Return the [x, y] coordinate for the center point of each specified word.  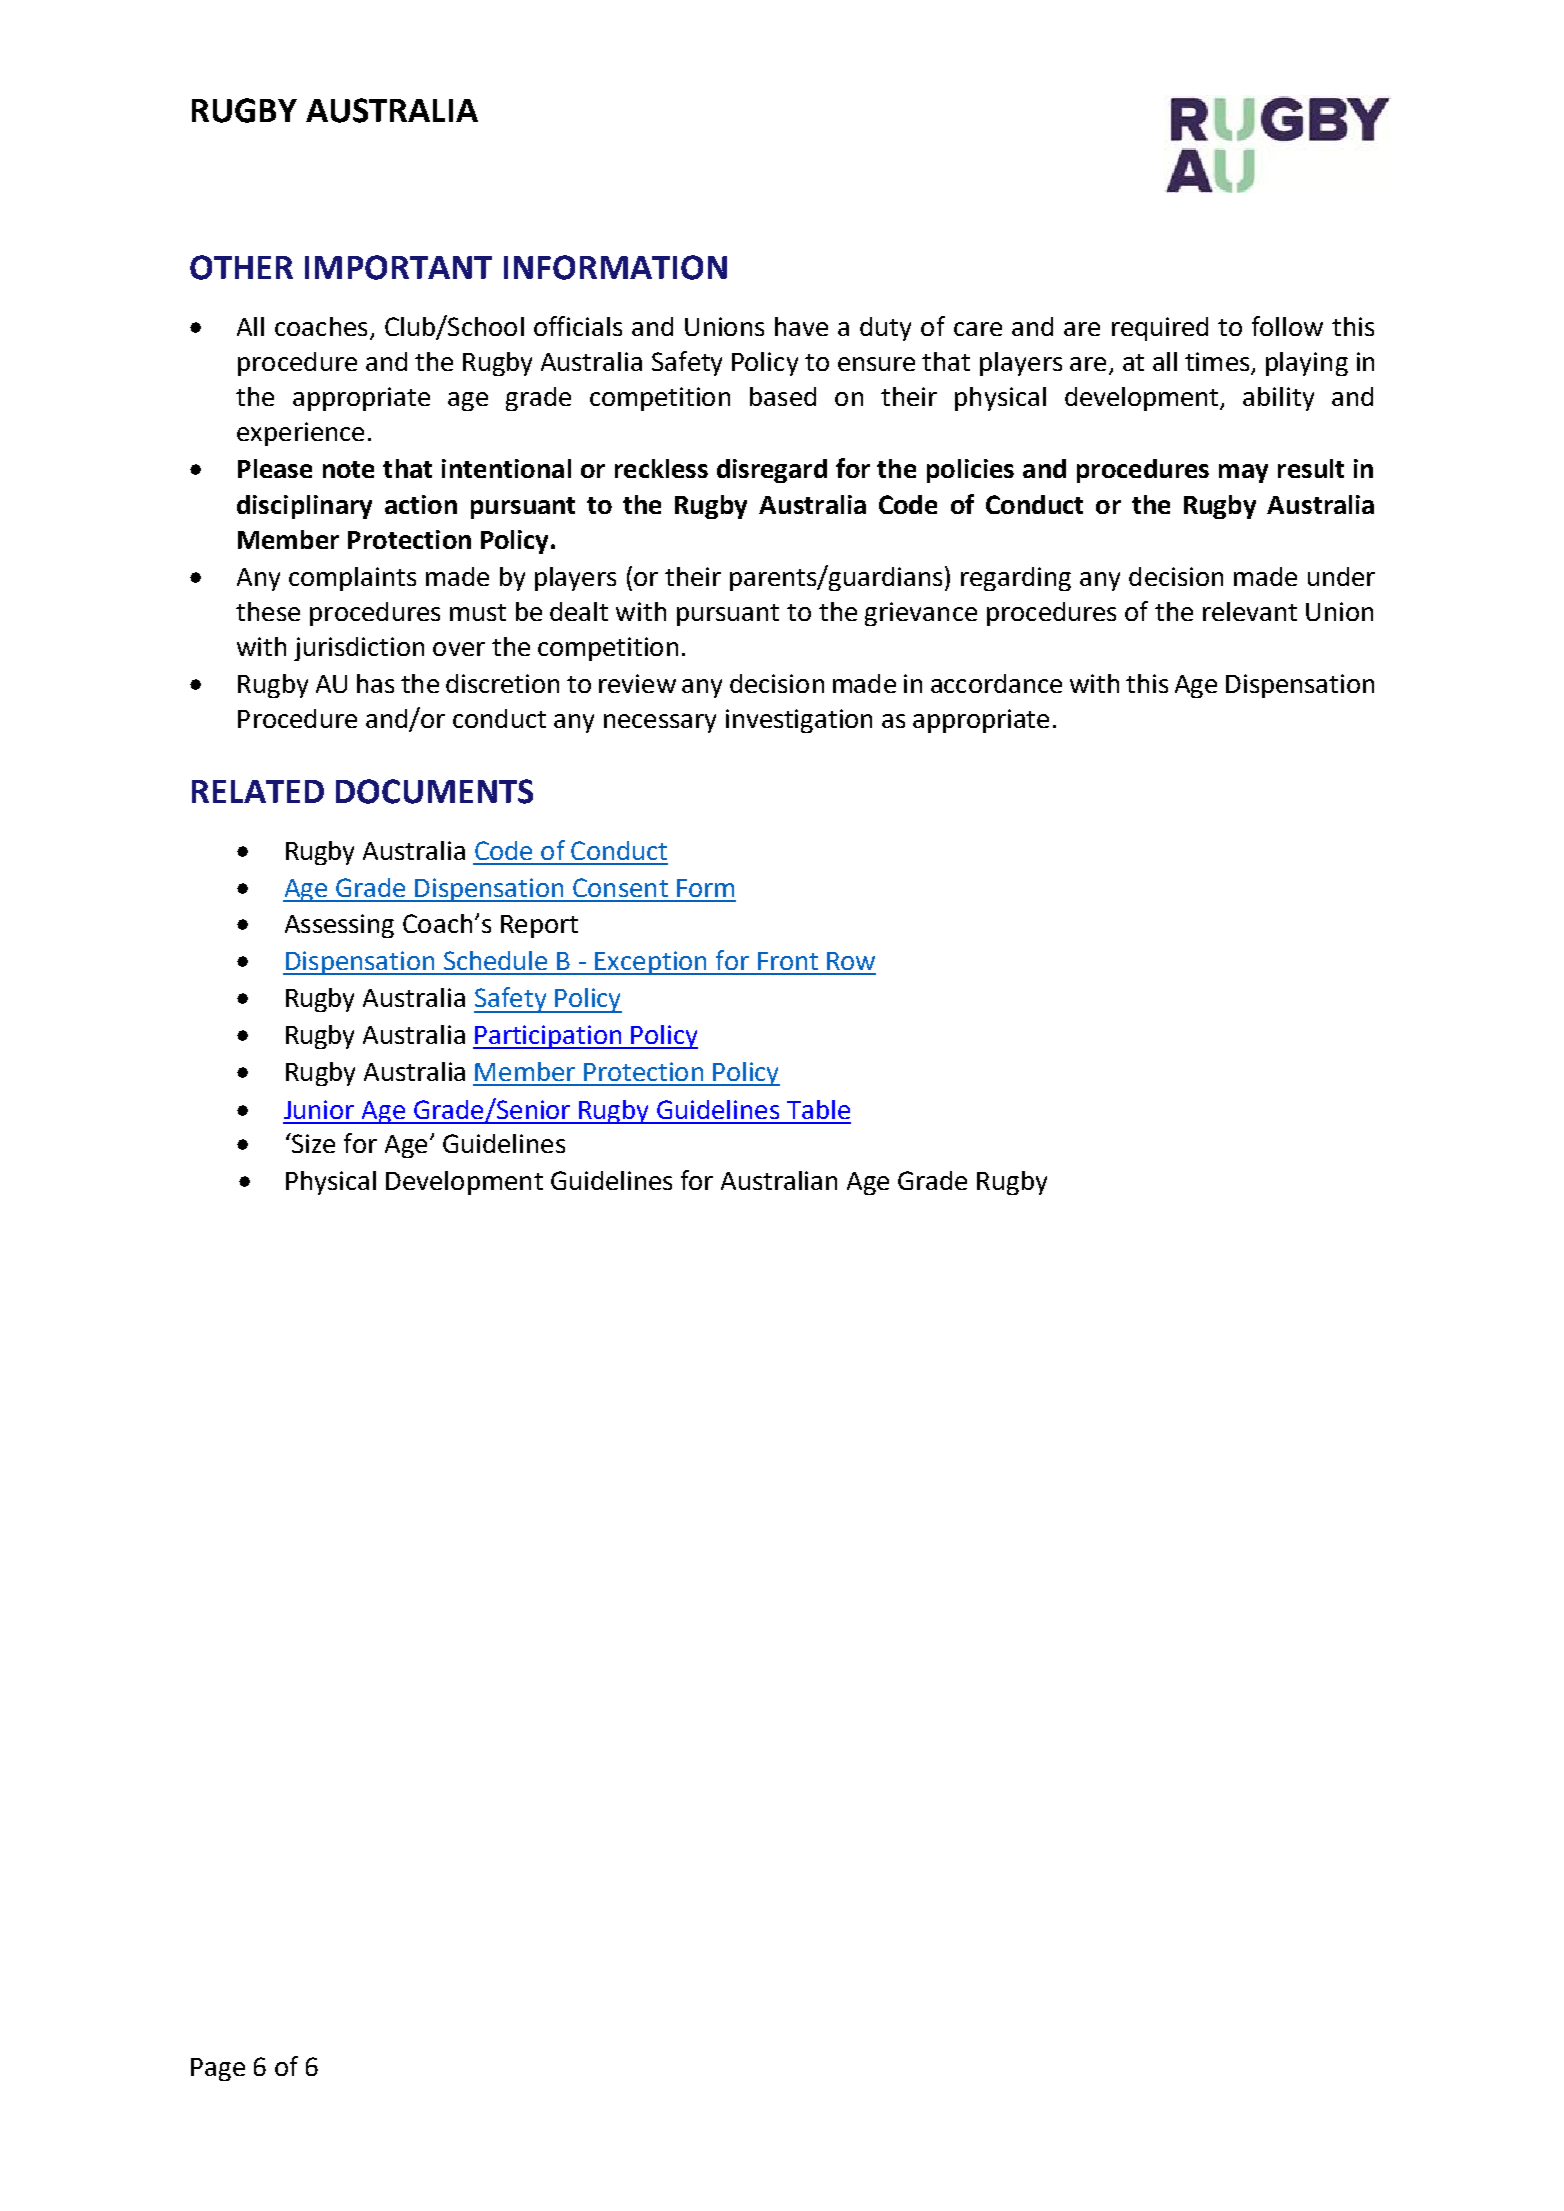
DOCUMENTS [434, 791]
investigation [799, 721]
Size [312, 1143]
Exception [651, 963]
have [801, 326]
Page [218, 2069]
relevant [1250, 611]
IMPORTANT [398, 267]
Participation [548, 1037]
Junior [319, 1109]
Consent [620, 887]
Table [818, 1109]
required [1160, 329]
